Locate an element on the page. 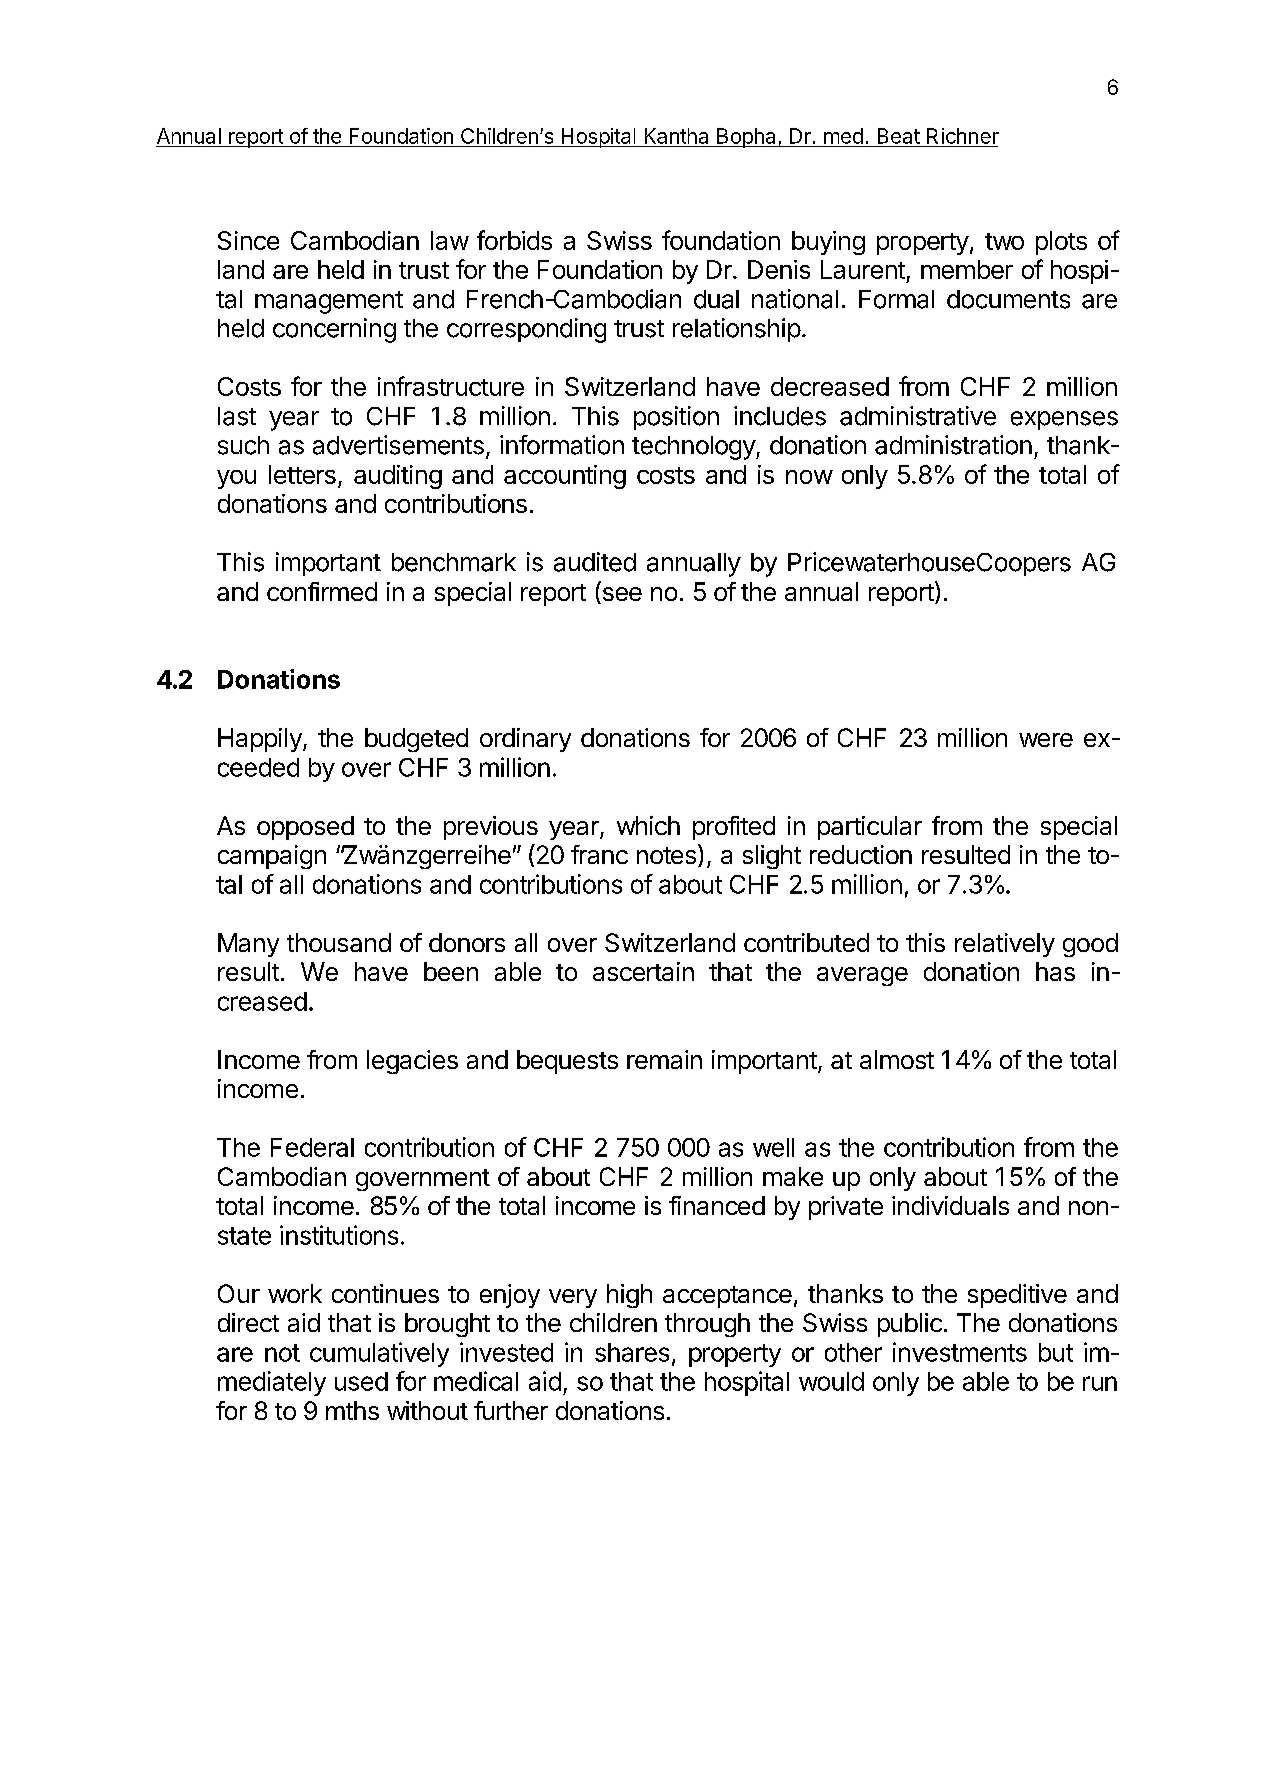 The height and width of the image is (1785, 1262). shares is located at coordinates (632, 1352).
